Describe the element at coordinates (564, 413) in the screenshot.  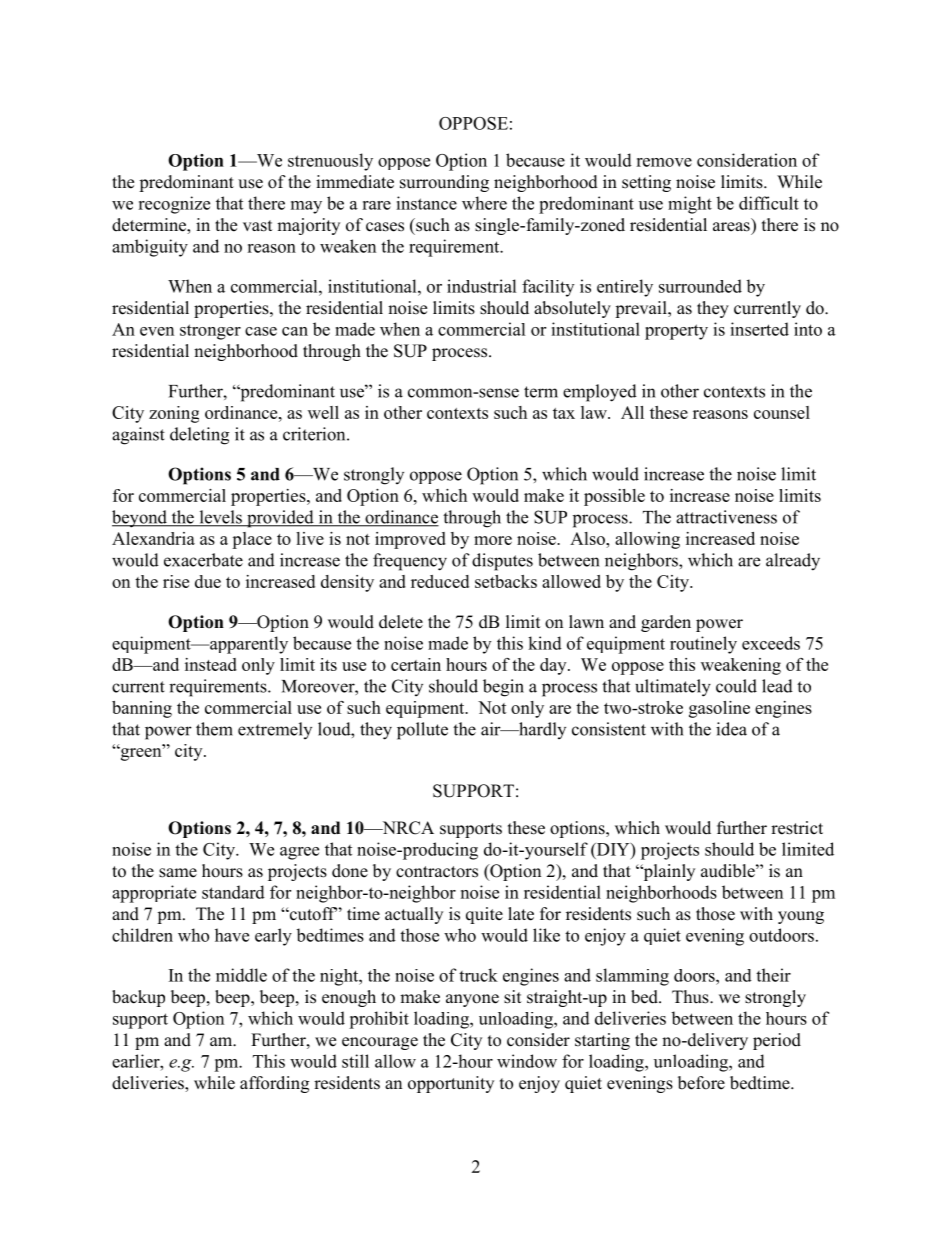
I see `tax` at that location.
